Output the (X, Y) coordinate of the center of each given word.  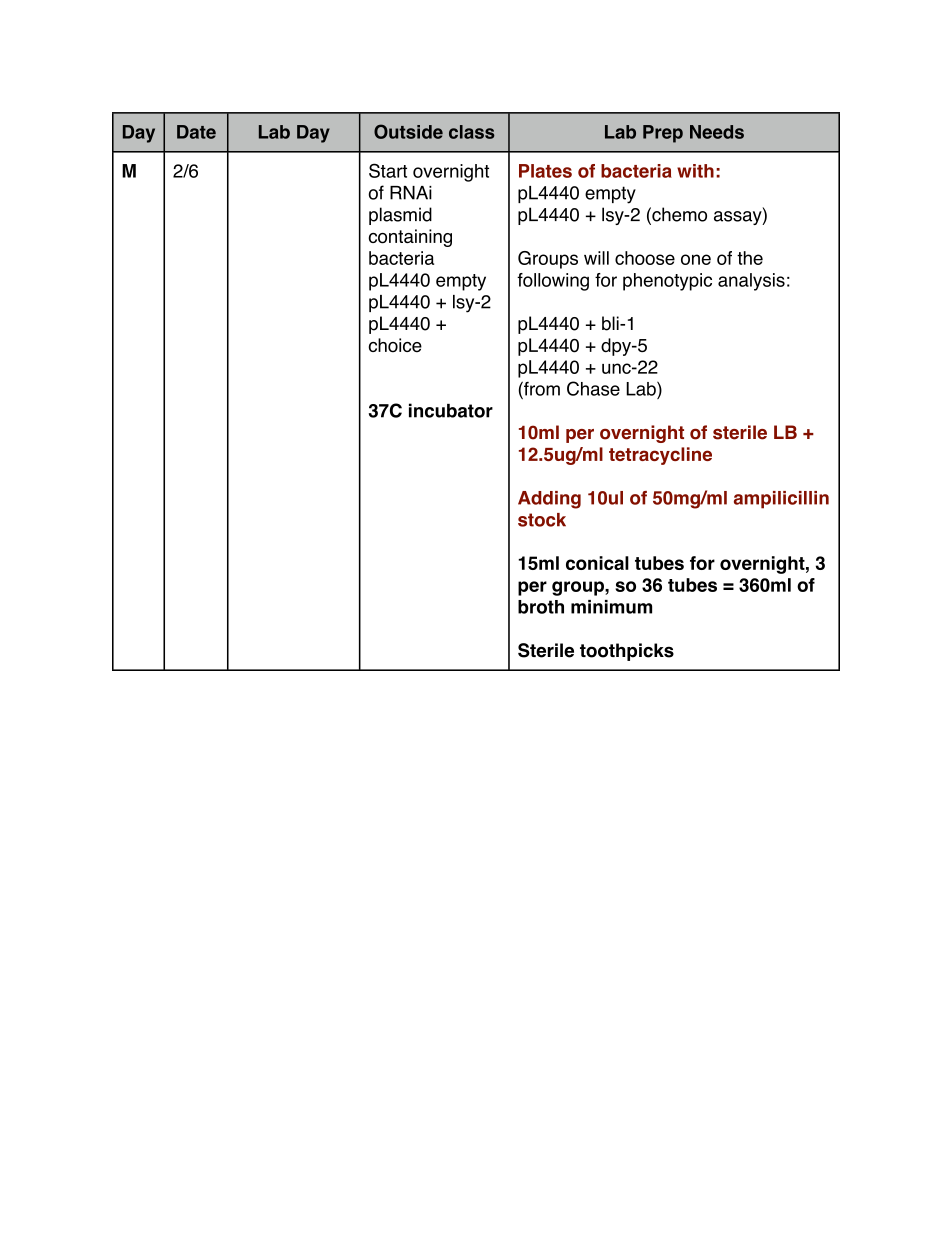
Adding (549, 500)
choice (395, 345)
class (472, 132)
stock (542, 520)
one (696, 259)
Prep (663, 134)
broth (541, 607)
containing (410, 238)
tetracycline (660, 456)
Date (196, 132)
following (553, 282)
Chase (593, 388)
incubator (451, 410)
